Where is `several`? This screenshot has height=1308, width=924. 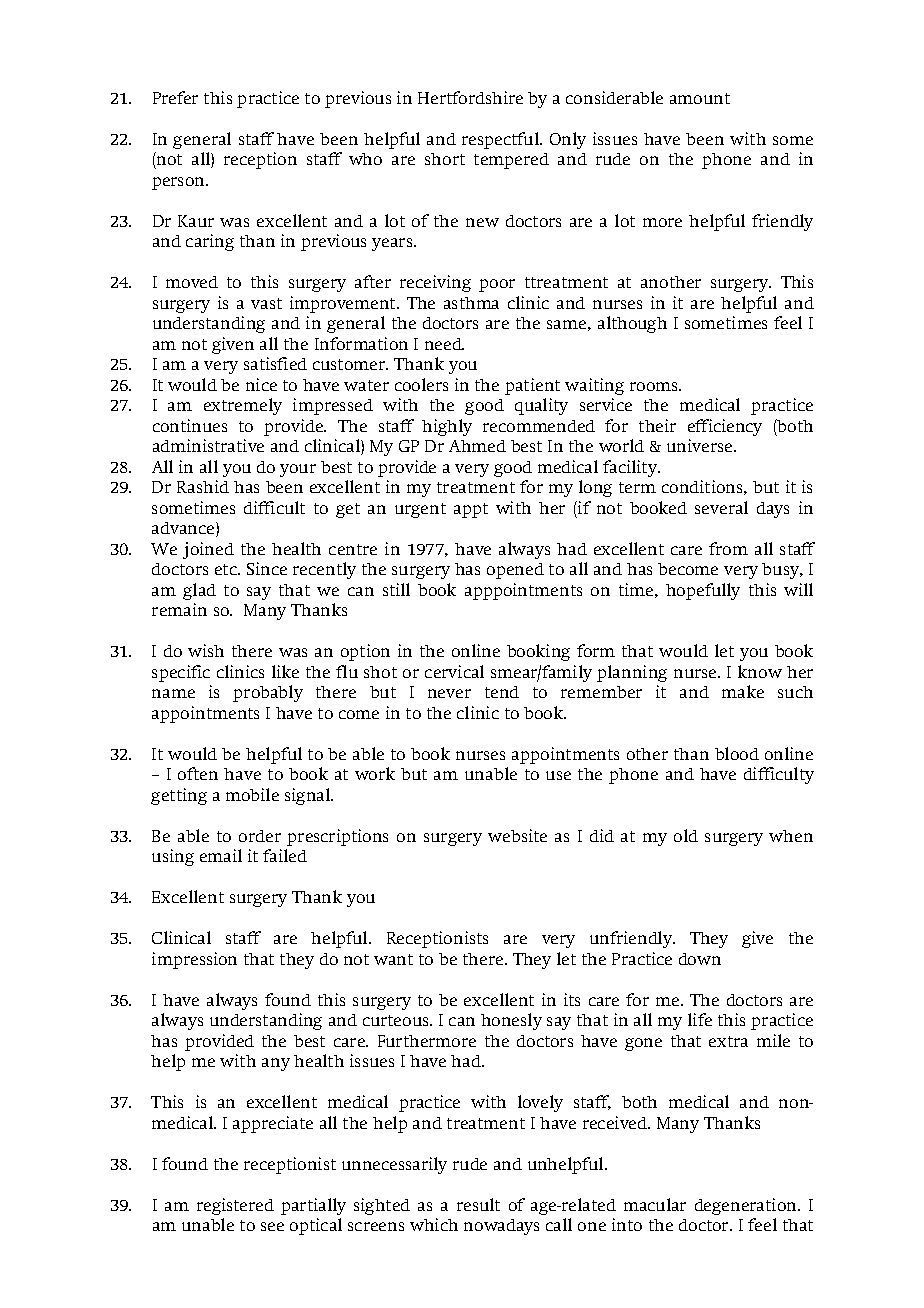 several is located at coordinates (721, 507).
